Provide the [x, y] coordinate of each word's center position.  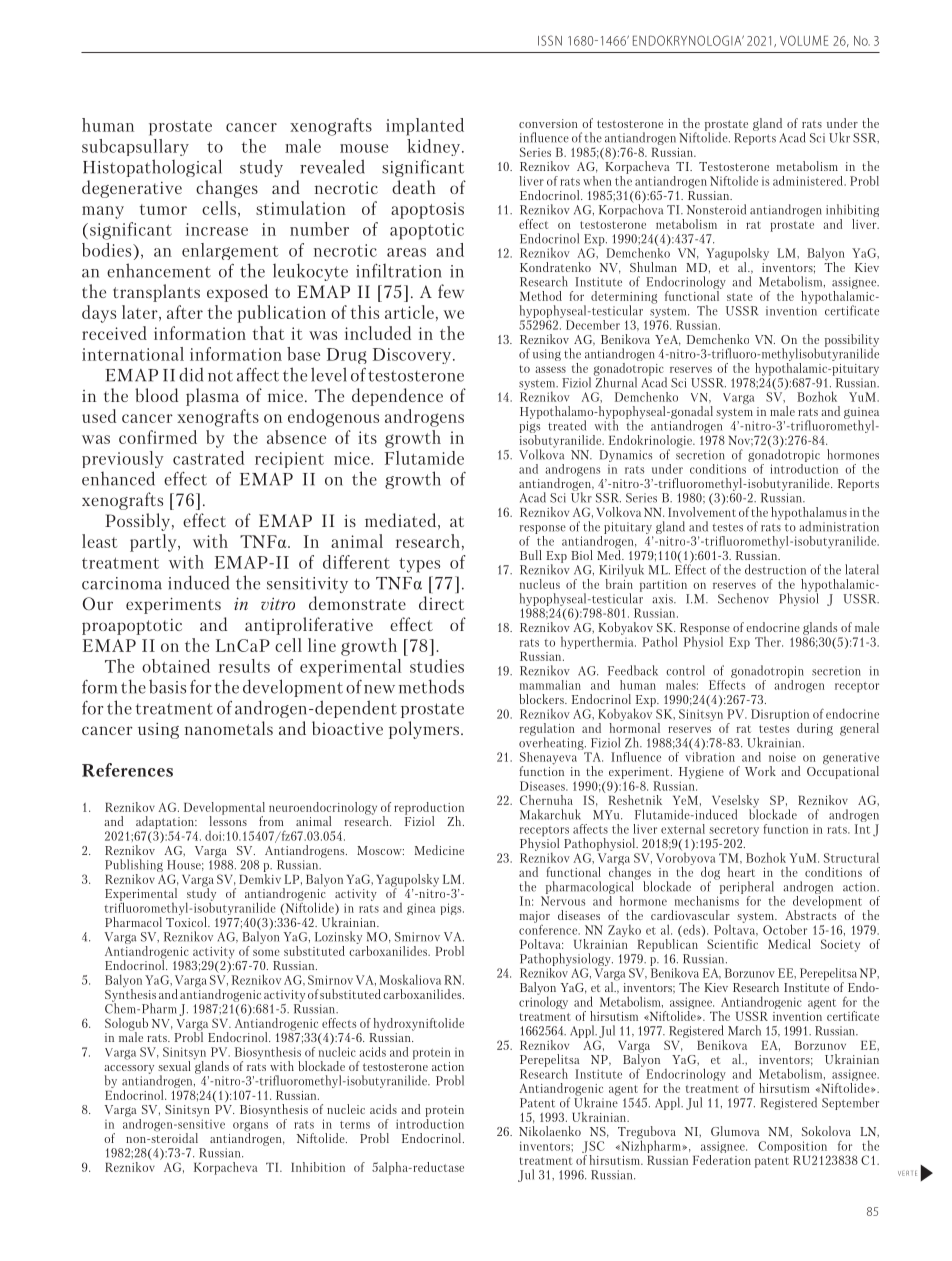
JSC [593, 1148]
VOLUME [804, 40]
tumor [163, 209]
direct [441, 603]
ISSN [550, 40]
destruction [775, 569]
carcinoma [122, 583]
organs [250, 1128]
